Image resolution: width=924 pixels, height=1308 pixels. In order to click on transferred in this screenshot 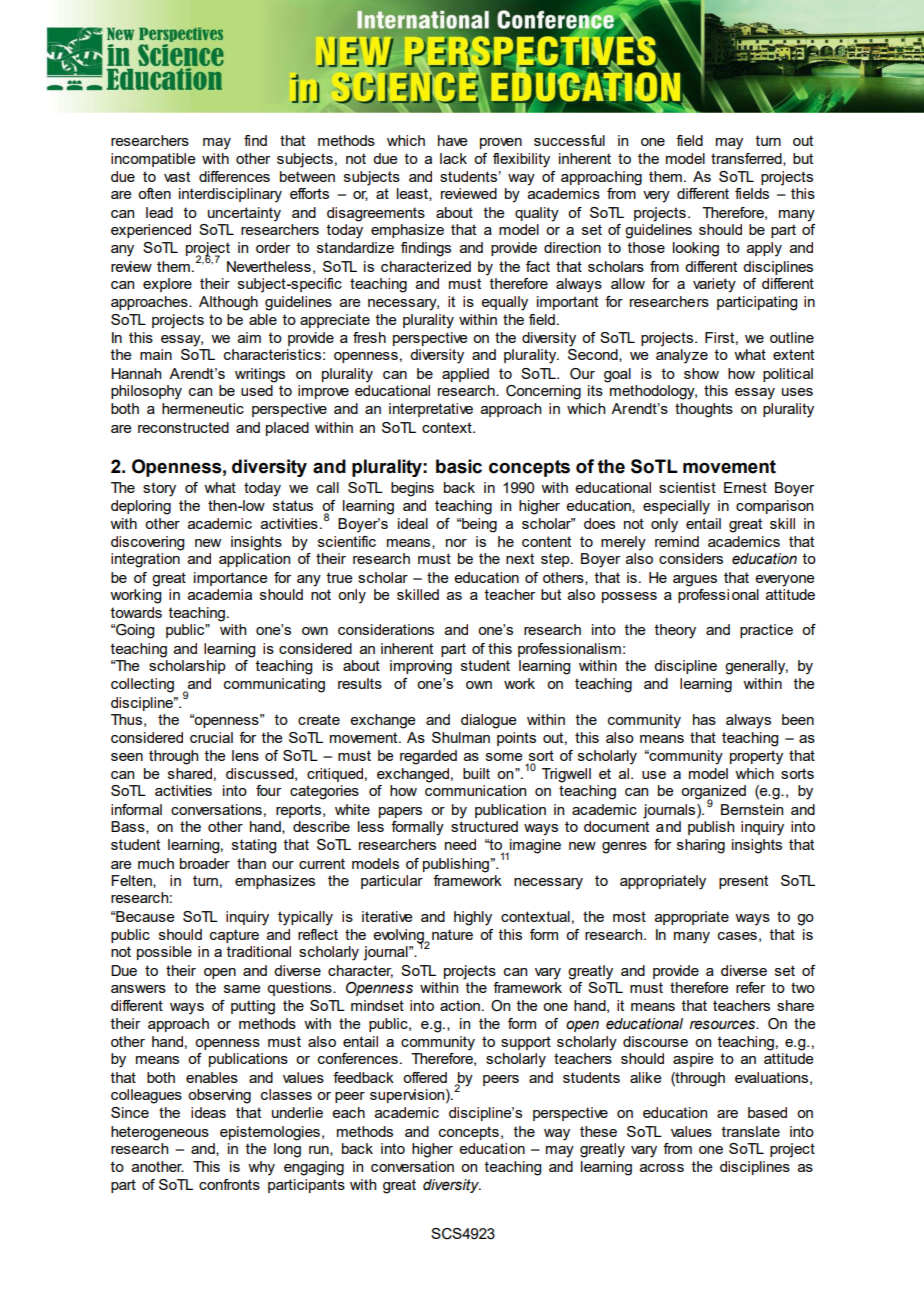, I will do `click(747, 159)`.
